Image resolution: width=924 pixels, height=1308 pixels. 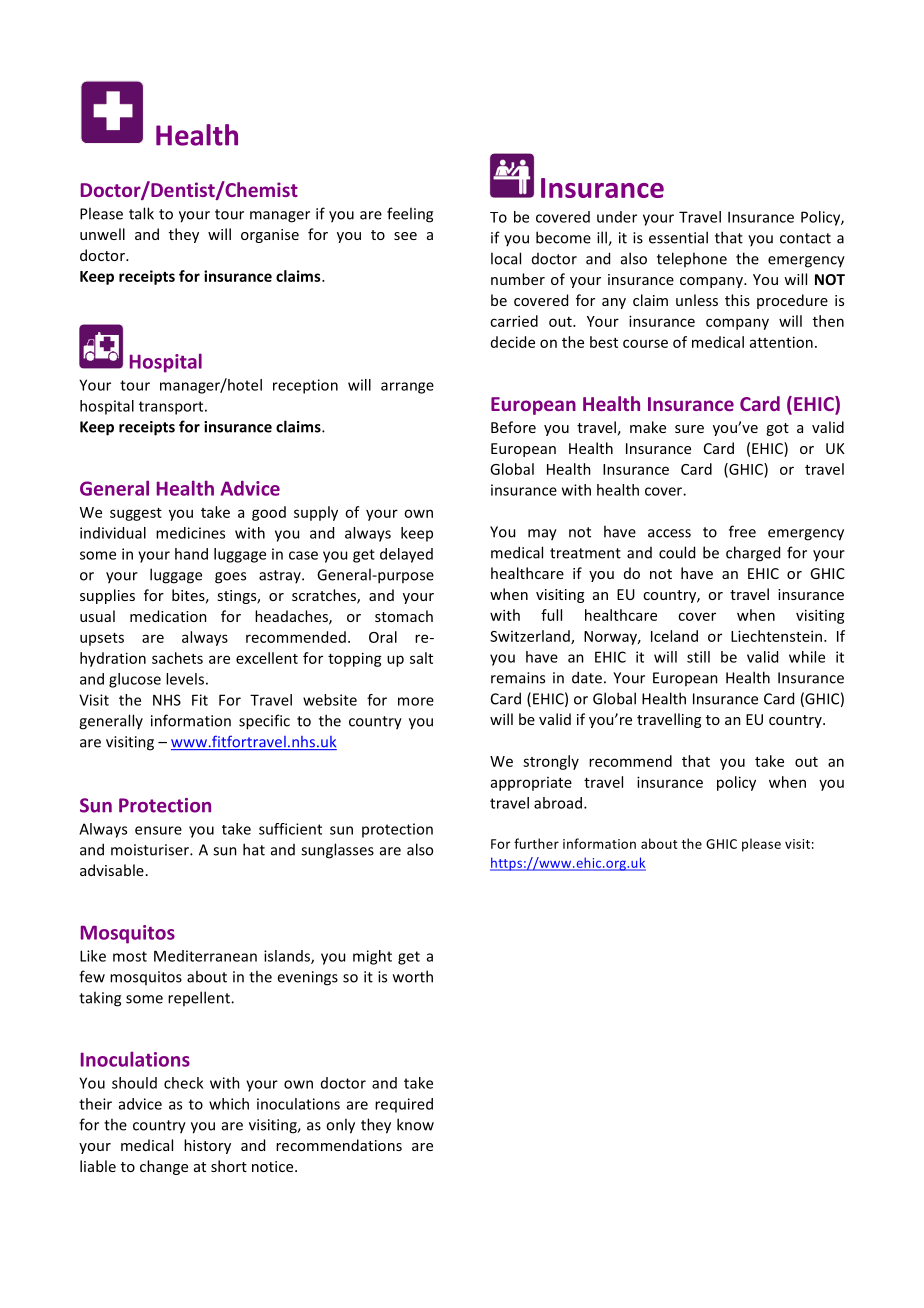 What do you see at coordinates (404, 1105) in the screenshot?
I see `required` at bounding box center [404, 1105].
